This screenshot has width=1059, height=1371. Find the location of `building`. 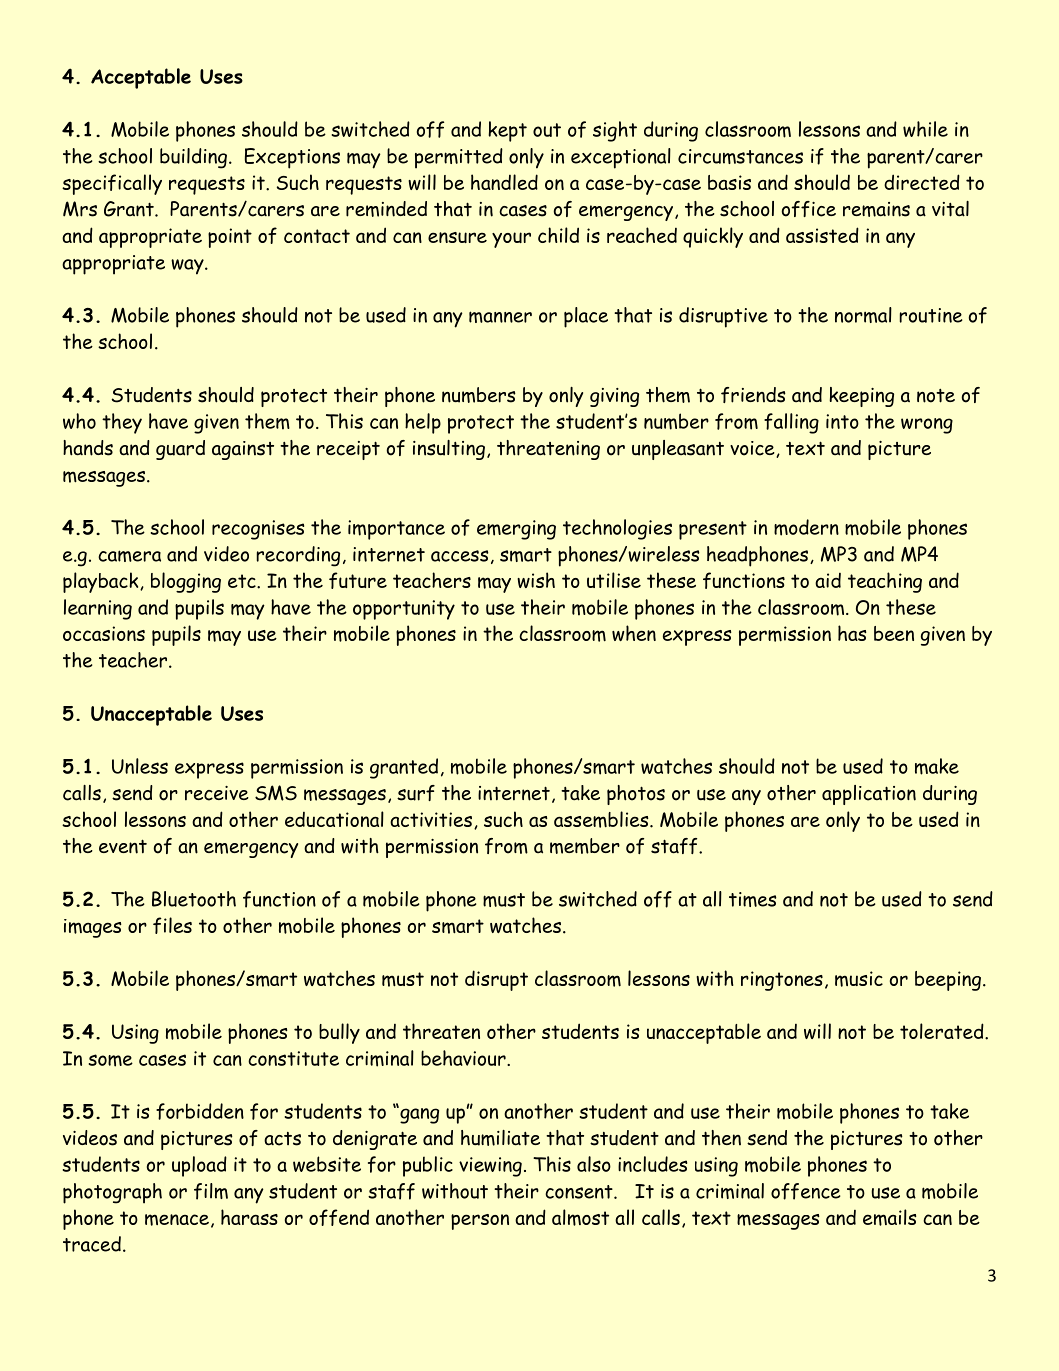

building is located at coordinates (193, 158).
